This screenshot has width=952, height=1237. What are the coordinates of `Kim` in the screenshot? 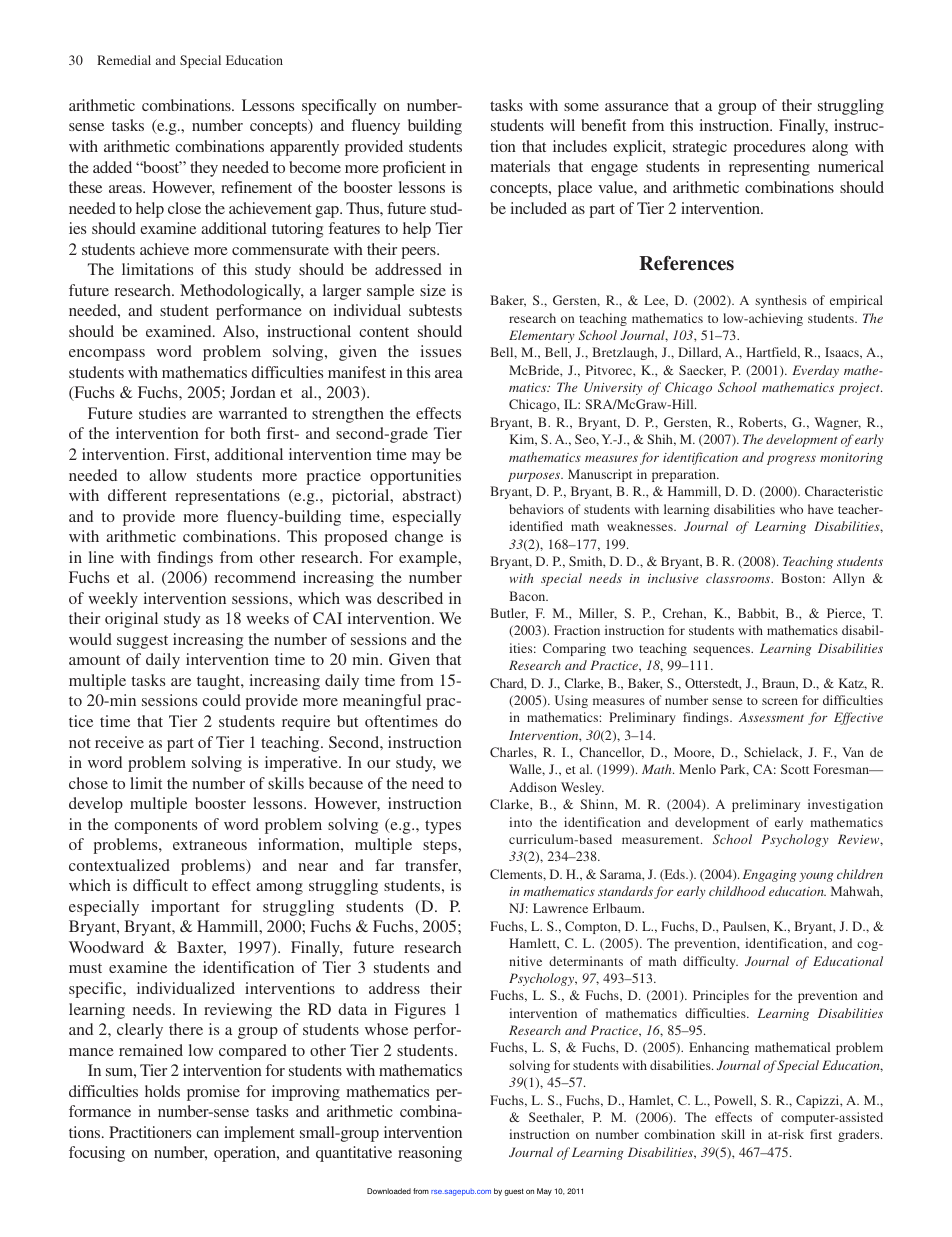 It's located at (523, 440).
